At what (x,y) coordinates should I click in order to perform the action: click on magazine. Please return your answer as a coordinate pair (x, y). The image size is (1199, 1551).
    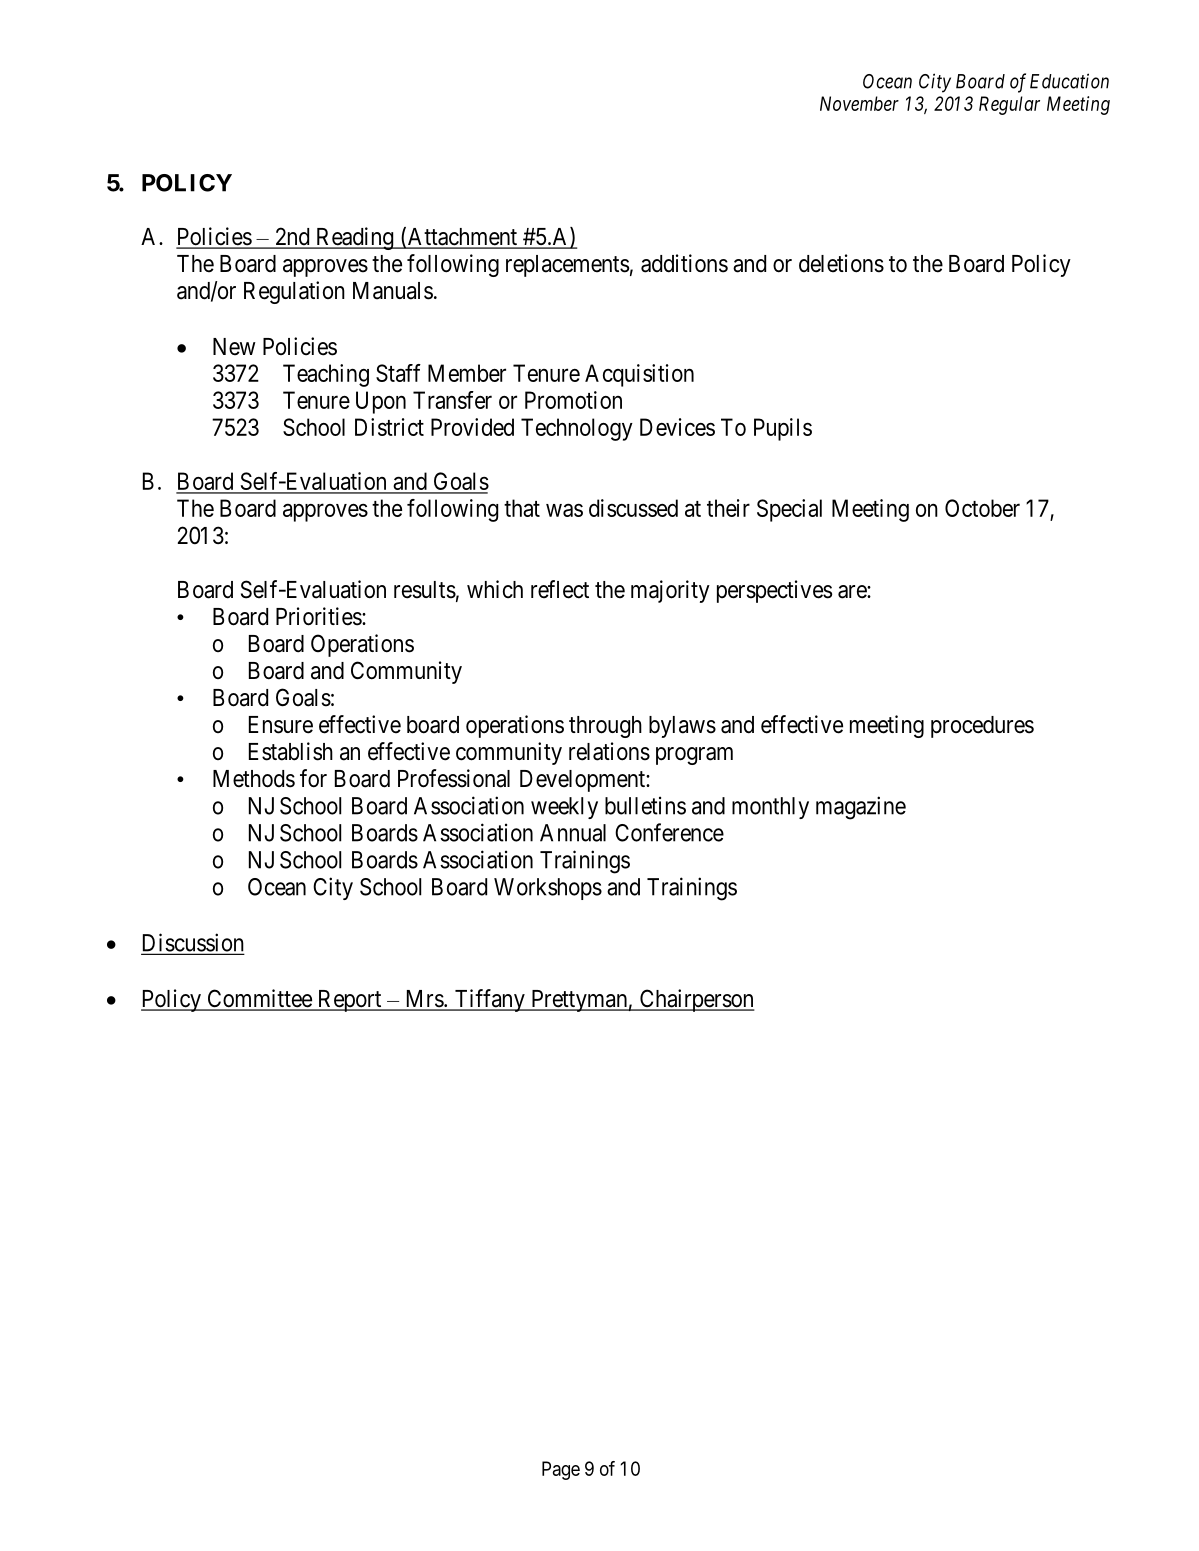
    Looking at the image, I should click on (861, 808).
